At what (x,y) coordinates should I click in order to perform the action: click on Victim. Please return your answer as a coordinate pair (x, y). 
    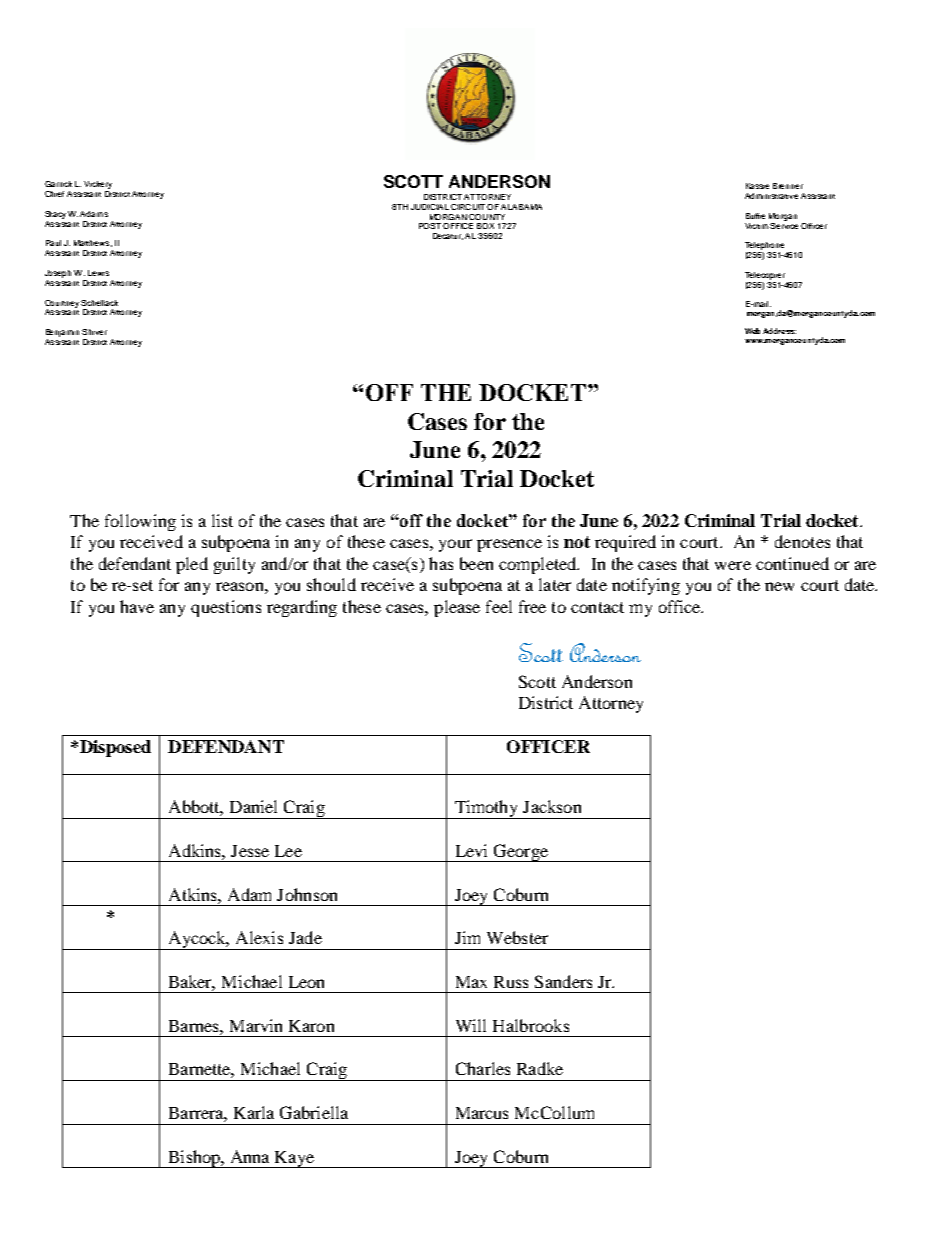
    Looking at the image, I should click on (756, 226).
